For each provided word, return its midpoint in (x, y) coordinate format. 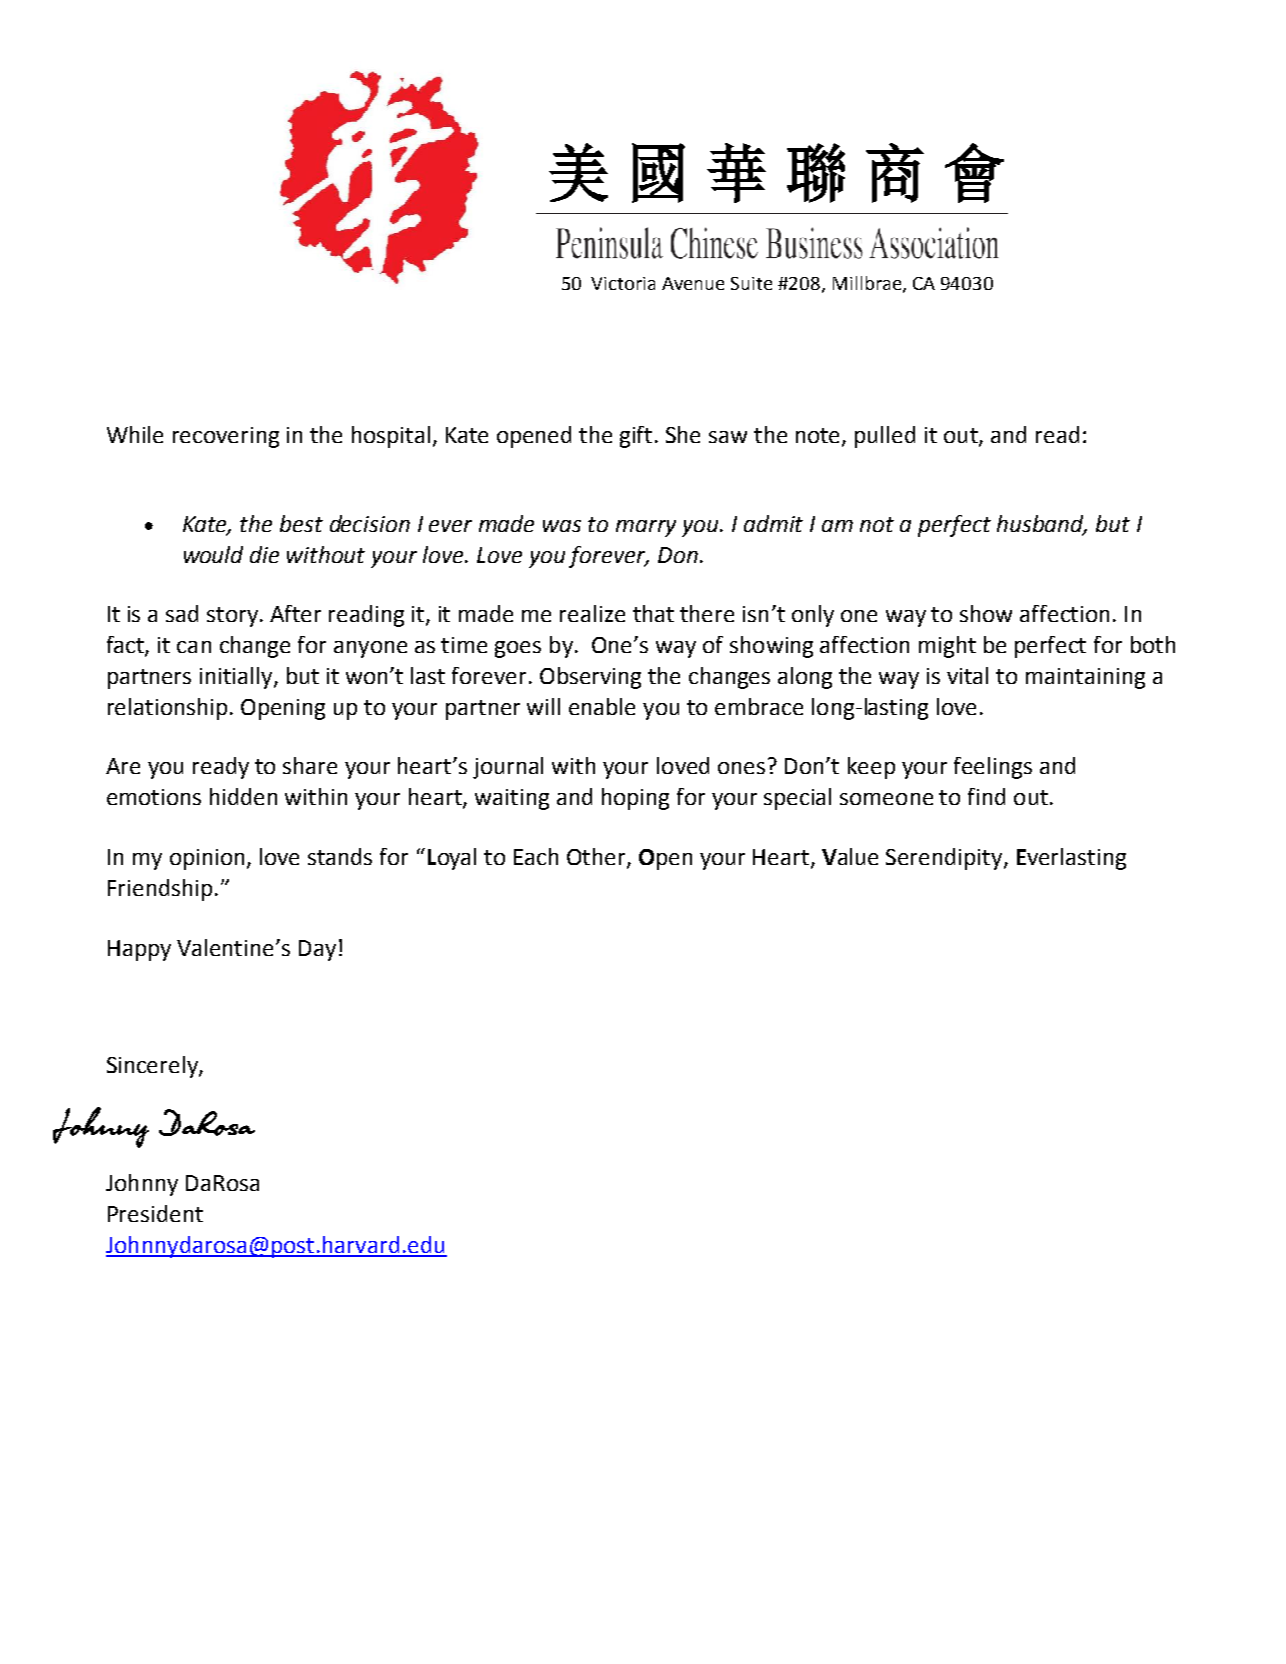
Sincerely (153, 1067)
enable (602, 706)
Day (317, 950)
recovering (226, 437)
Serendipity (945, 859)
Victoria (623, 283)
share (310, 765)
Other (597, 858)
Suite (751, 283)
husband (1042, 524)
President (155, 1213)
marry (646, 528)
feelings (993, 768)
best (301, 523)
